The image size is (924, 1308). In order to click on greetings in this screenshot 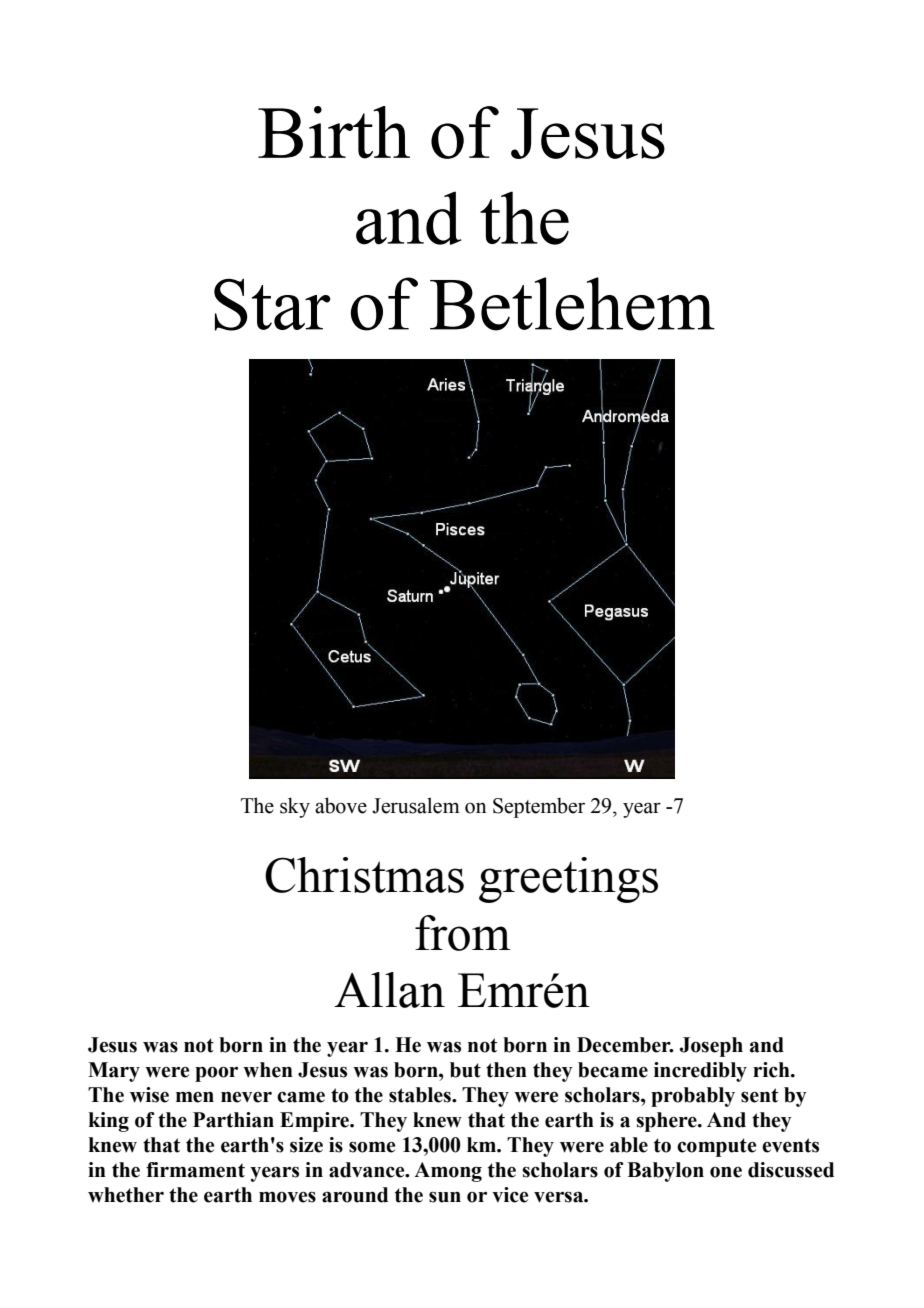, I will do `click(568, 880)`.
